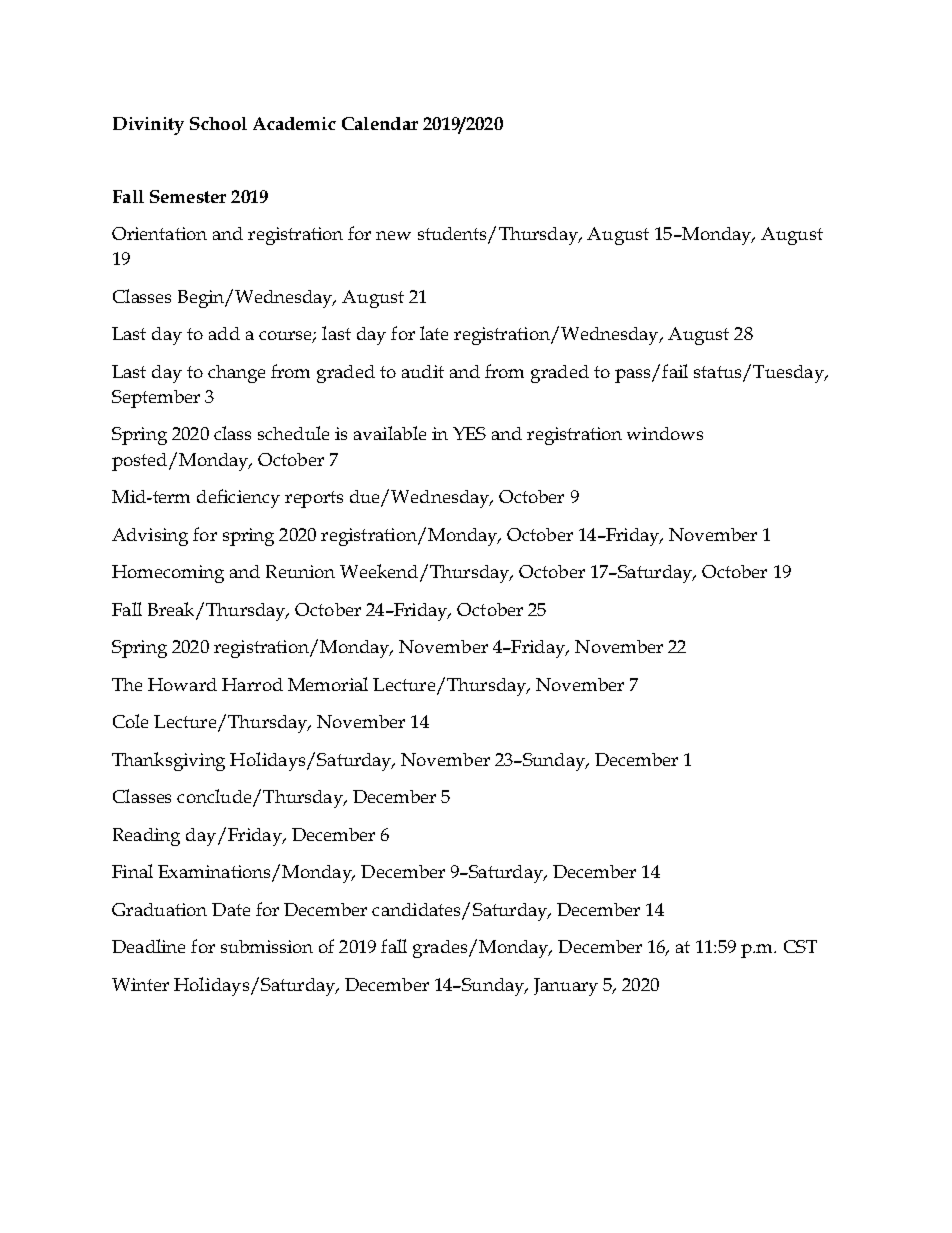 Image resolution: width=952 pixels, height=1233 pixels. I want to click on January, so click(566, 987).
